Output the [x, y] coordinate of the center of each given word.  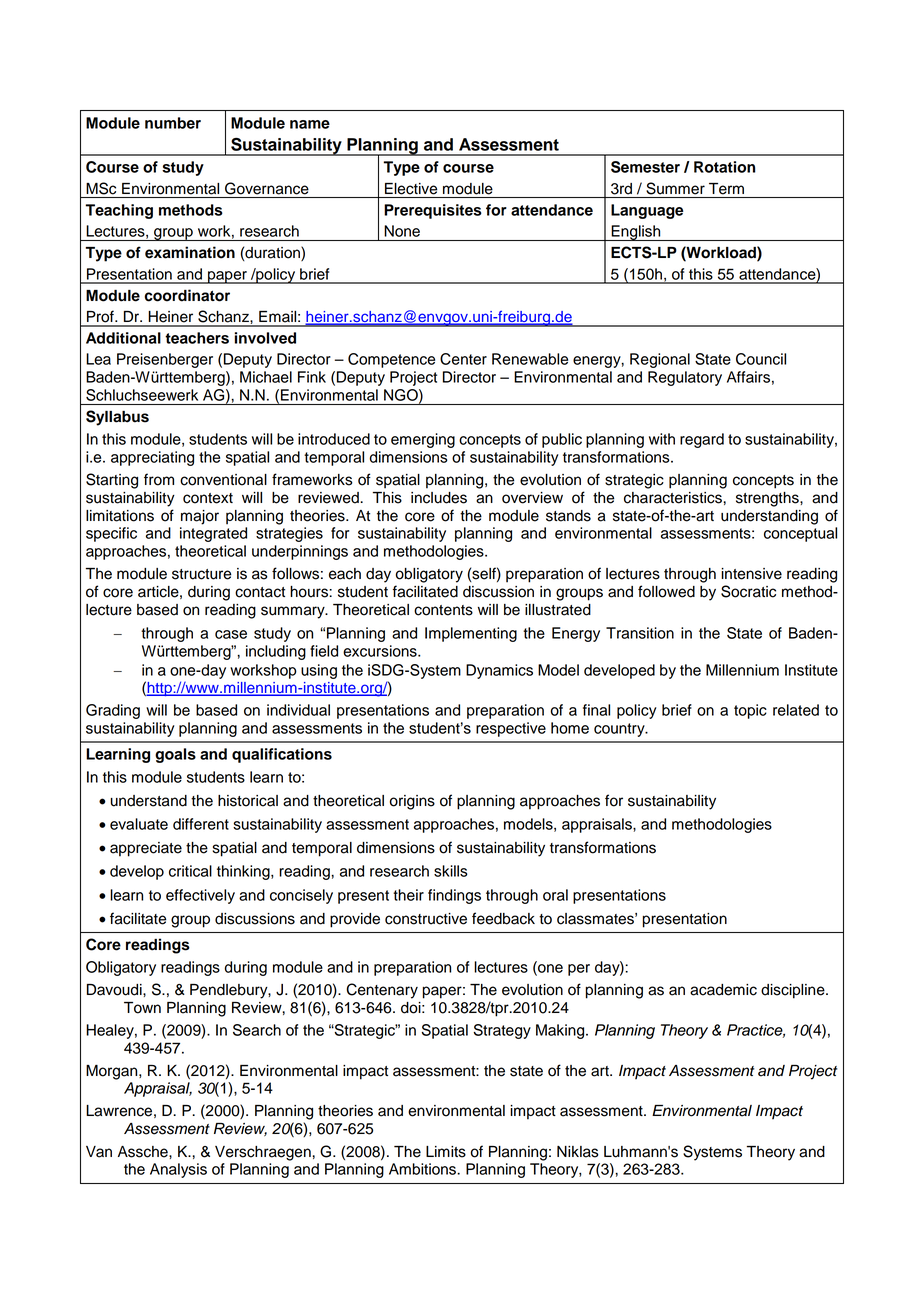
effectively [200, 896]
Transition [640, 633]
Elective [411, 189]
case [231, 634]
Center [463, 359]
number [173, 123]
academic [723, 990]
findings [454, 896]
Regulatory [685, 378]
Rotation [724, 167]
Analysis [178, 1170]
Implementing [471, 634]
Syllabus [117, 418]
